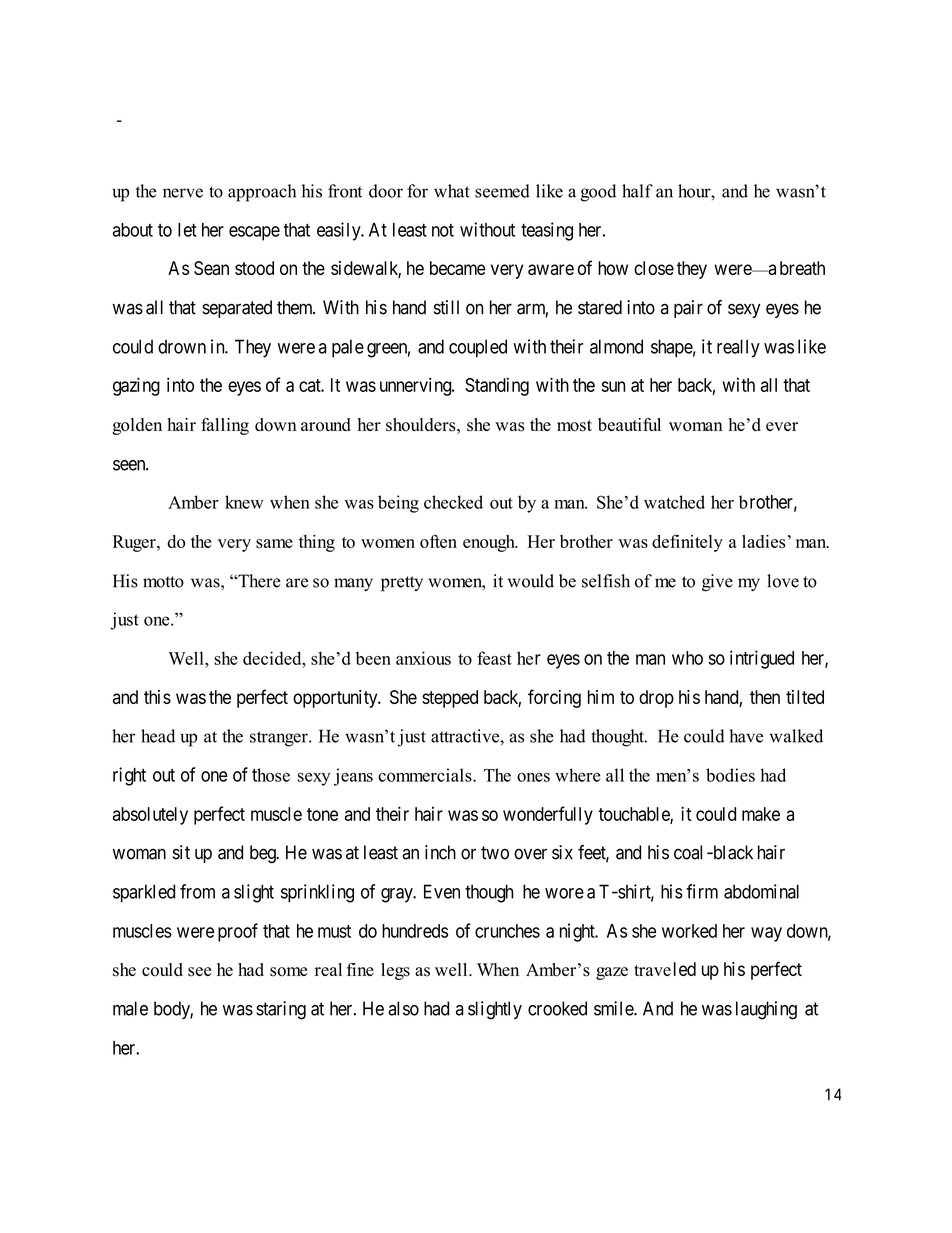 Image resolution: width=952 pixels, height=1233 pixels. Describe the element at coordinates (440, 852) in the screenshot. I see `inch` at that location.
